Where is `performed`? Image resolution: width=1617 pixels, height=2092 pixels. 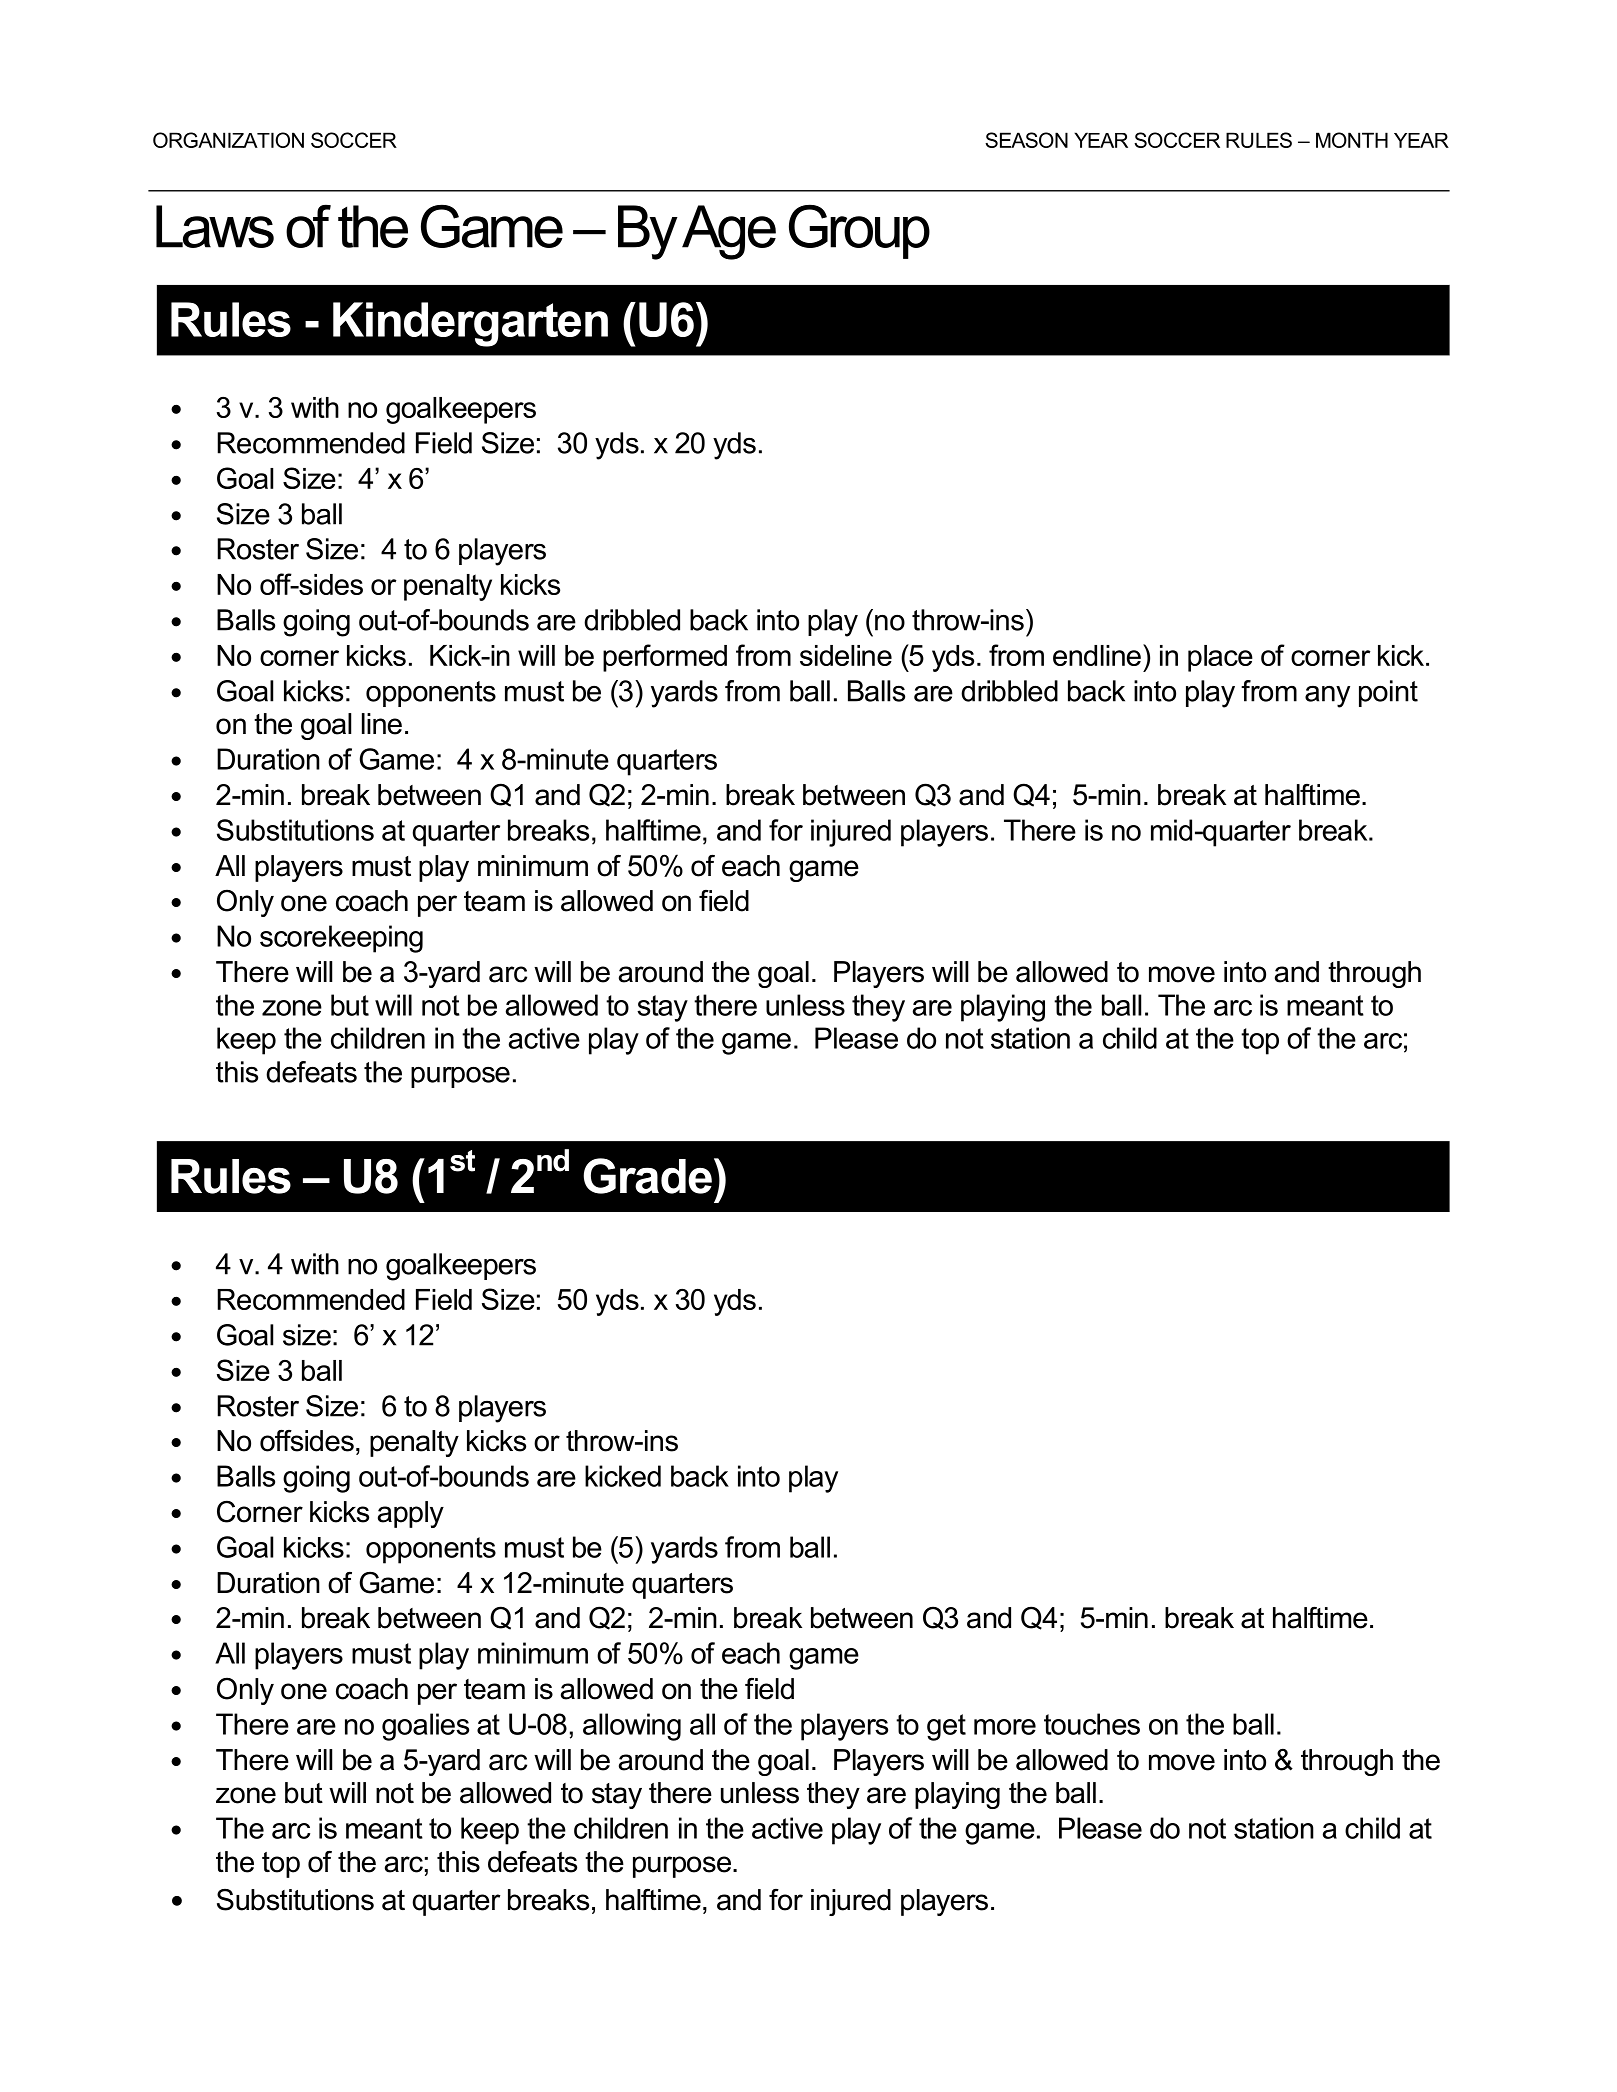 performed is located at coordinates (665, 658).
